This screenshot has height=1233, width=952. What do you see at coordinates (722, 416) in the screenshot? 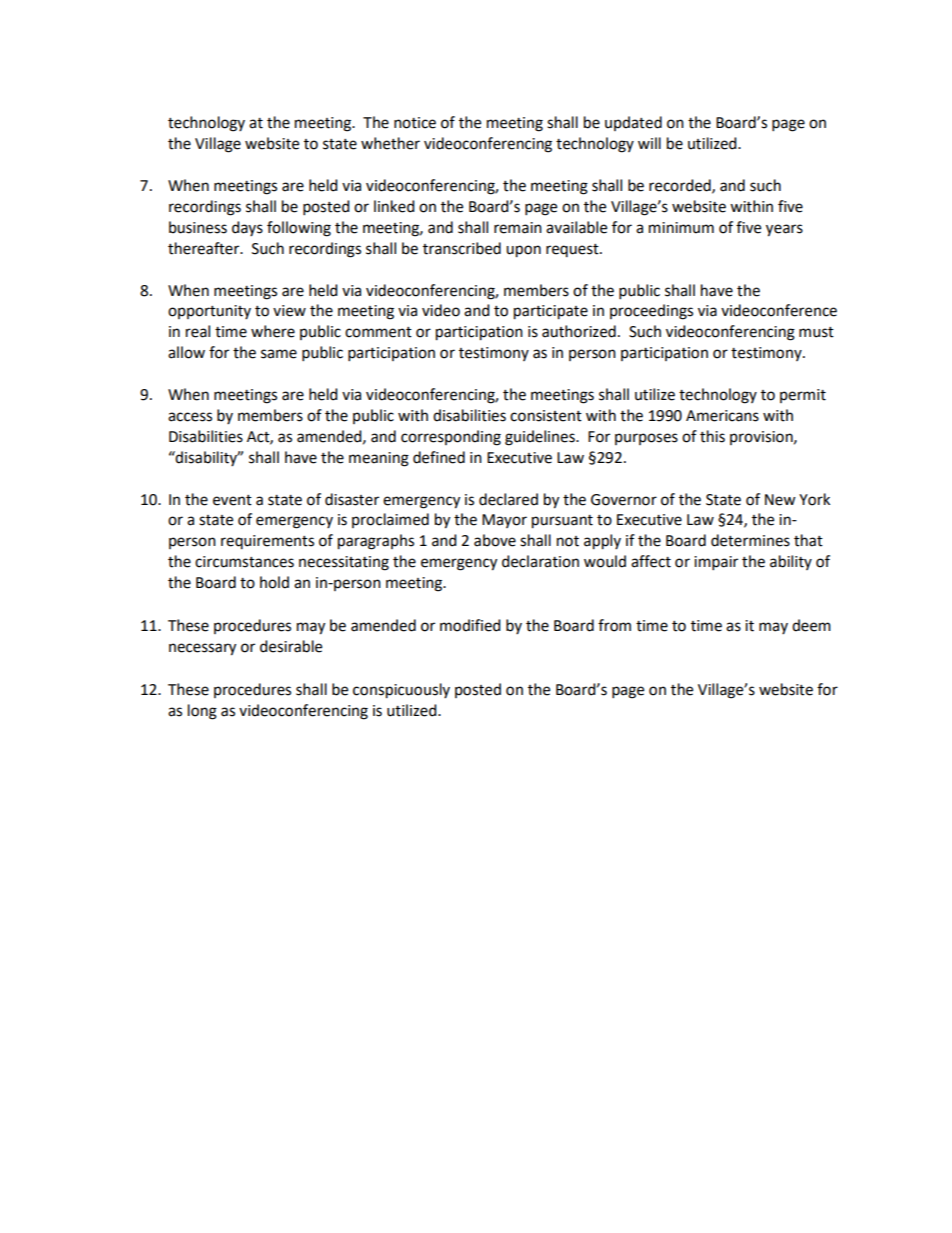
I see `Americans` at bounding box center [722, 416].
